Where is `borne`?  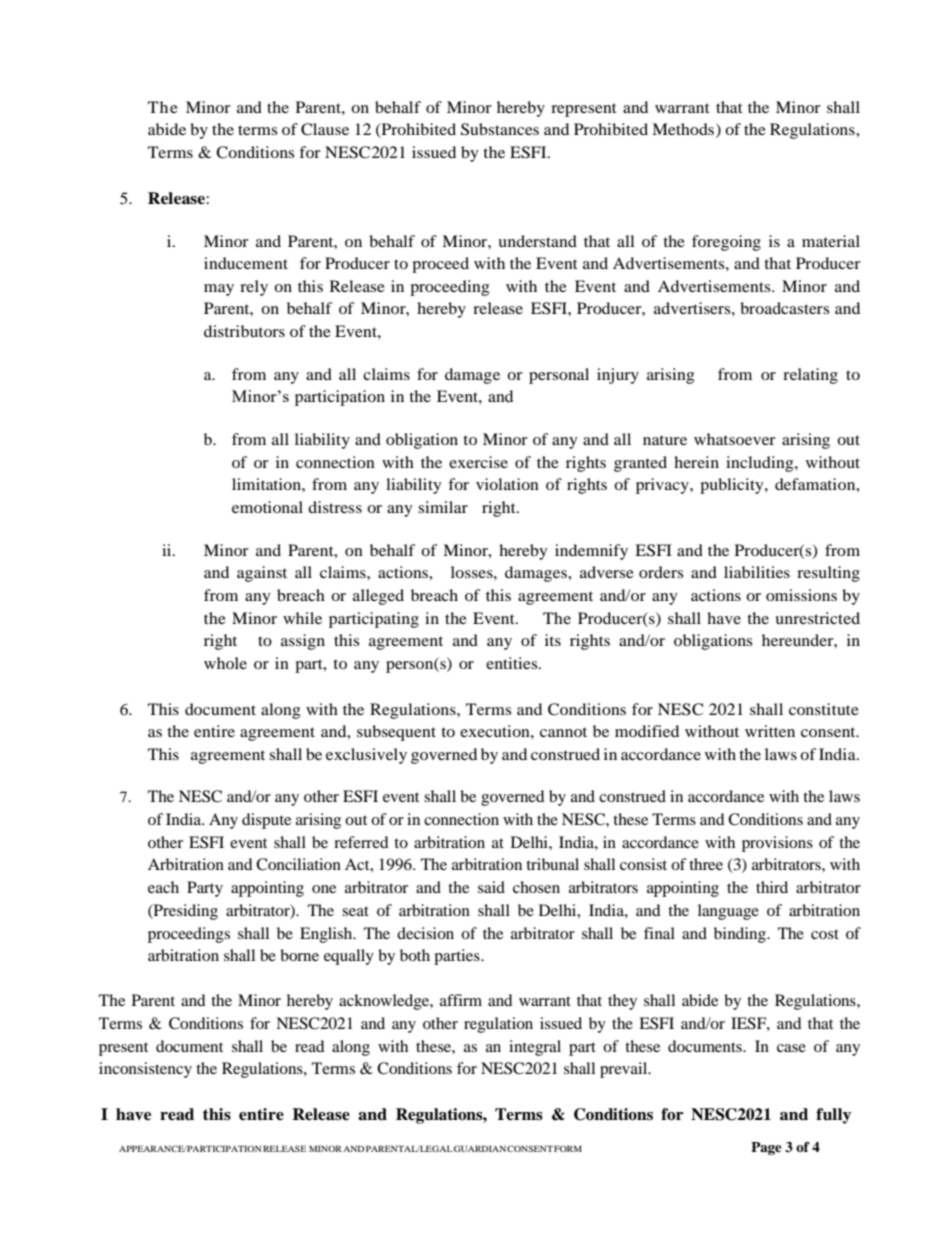 borne is located at coordinates (299, 955).
